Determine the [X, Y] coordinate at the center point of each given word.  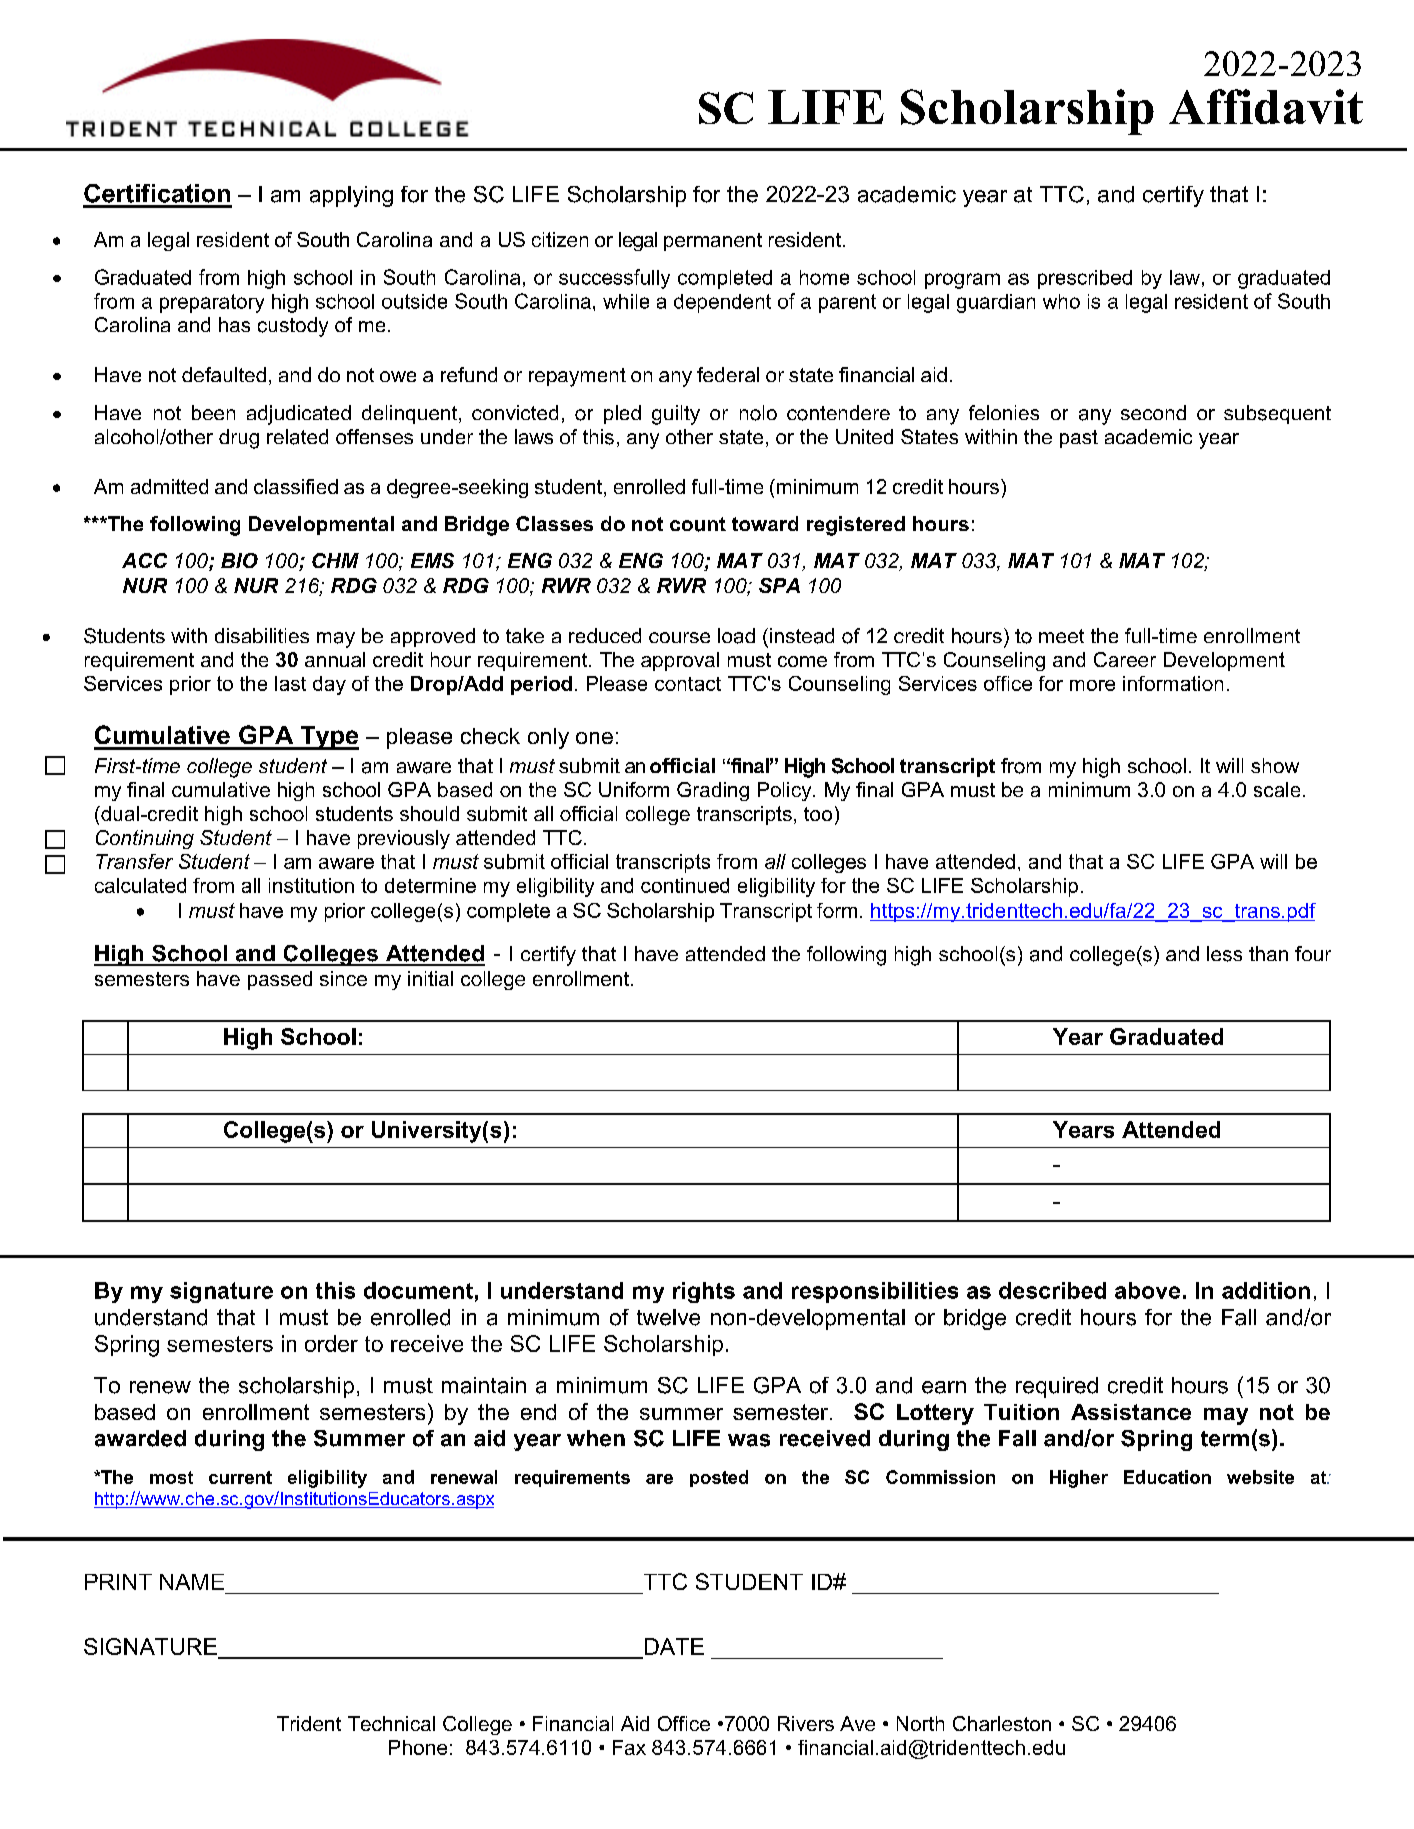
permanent [713, 242]
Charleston [1002, 1723]
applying [351, 196]
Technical [391, 1723]
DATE [674, 1646]
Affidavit [1266, 106]
